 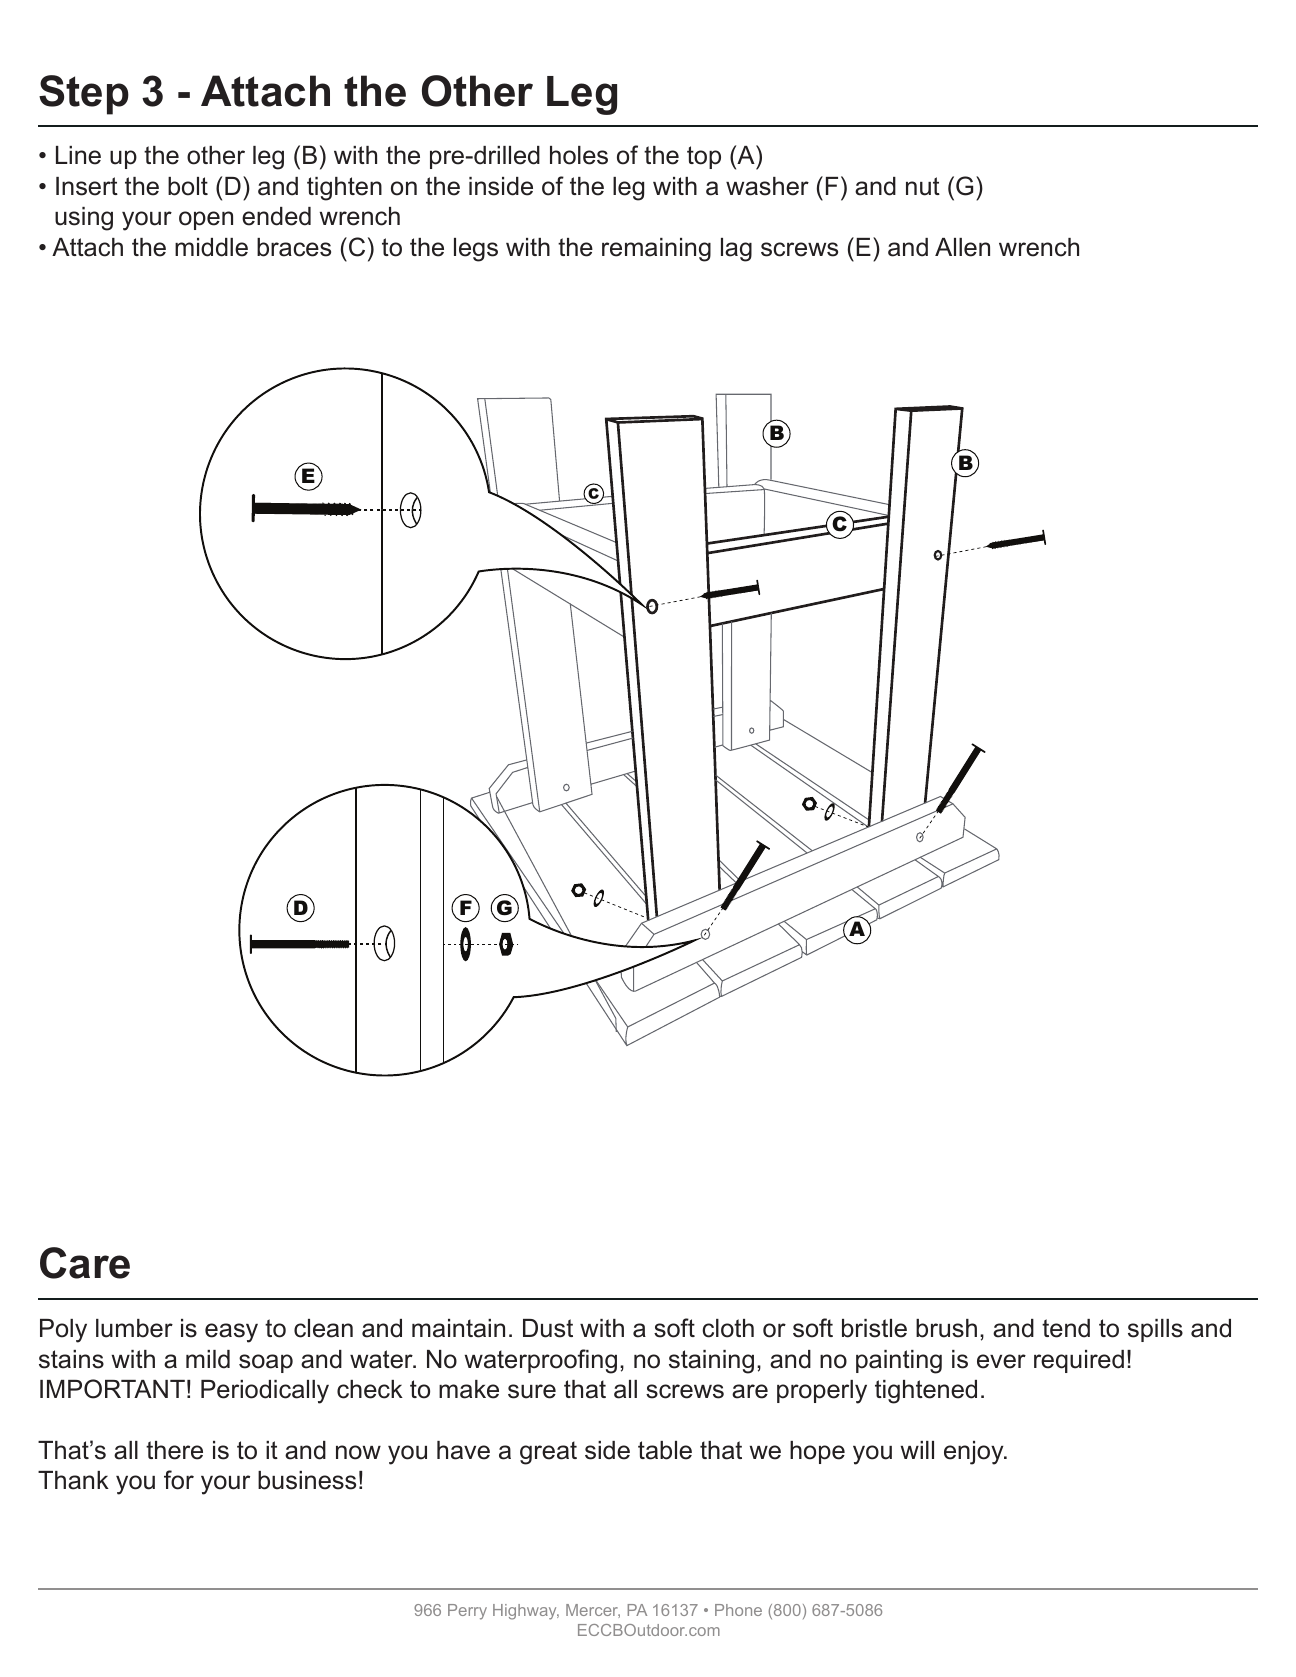 I want to click on Allen, so click(x=962, y=247).
